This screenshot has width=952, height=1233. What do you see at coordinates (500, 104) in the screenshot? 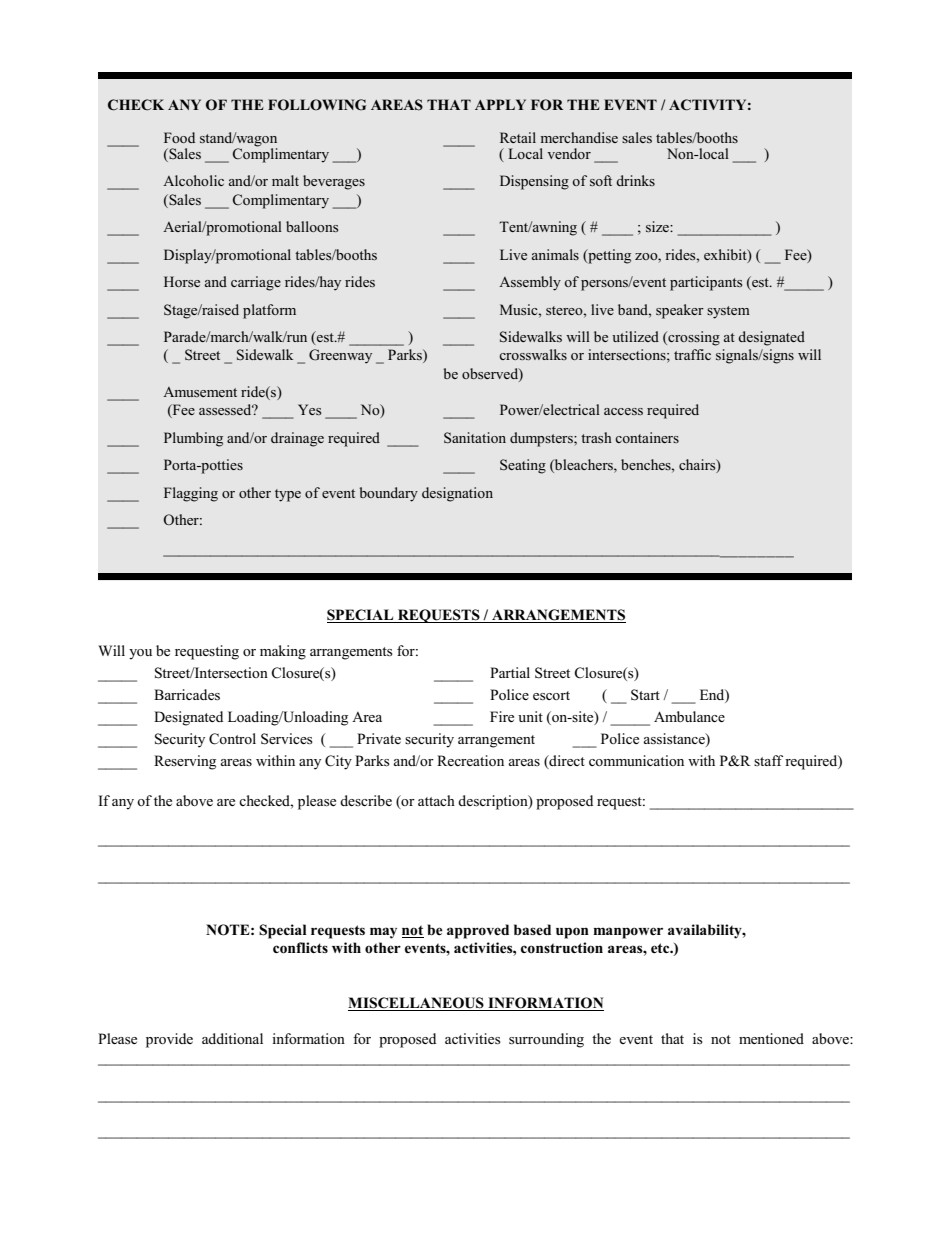
I see `APPLY` at bounding box center [500, 104].
